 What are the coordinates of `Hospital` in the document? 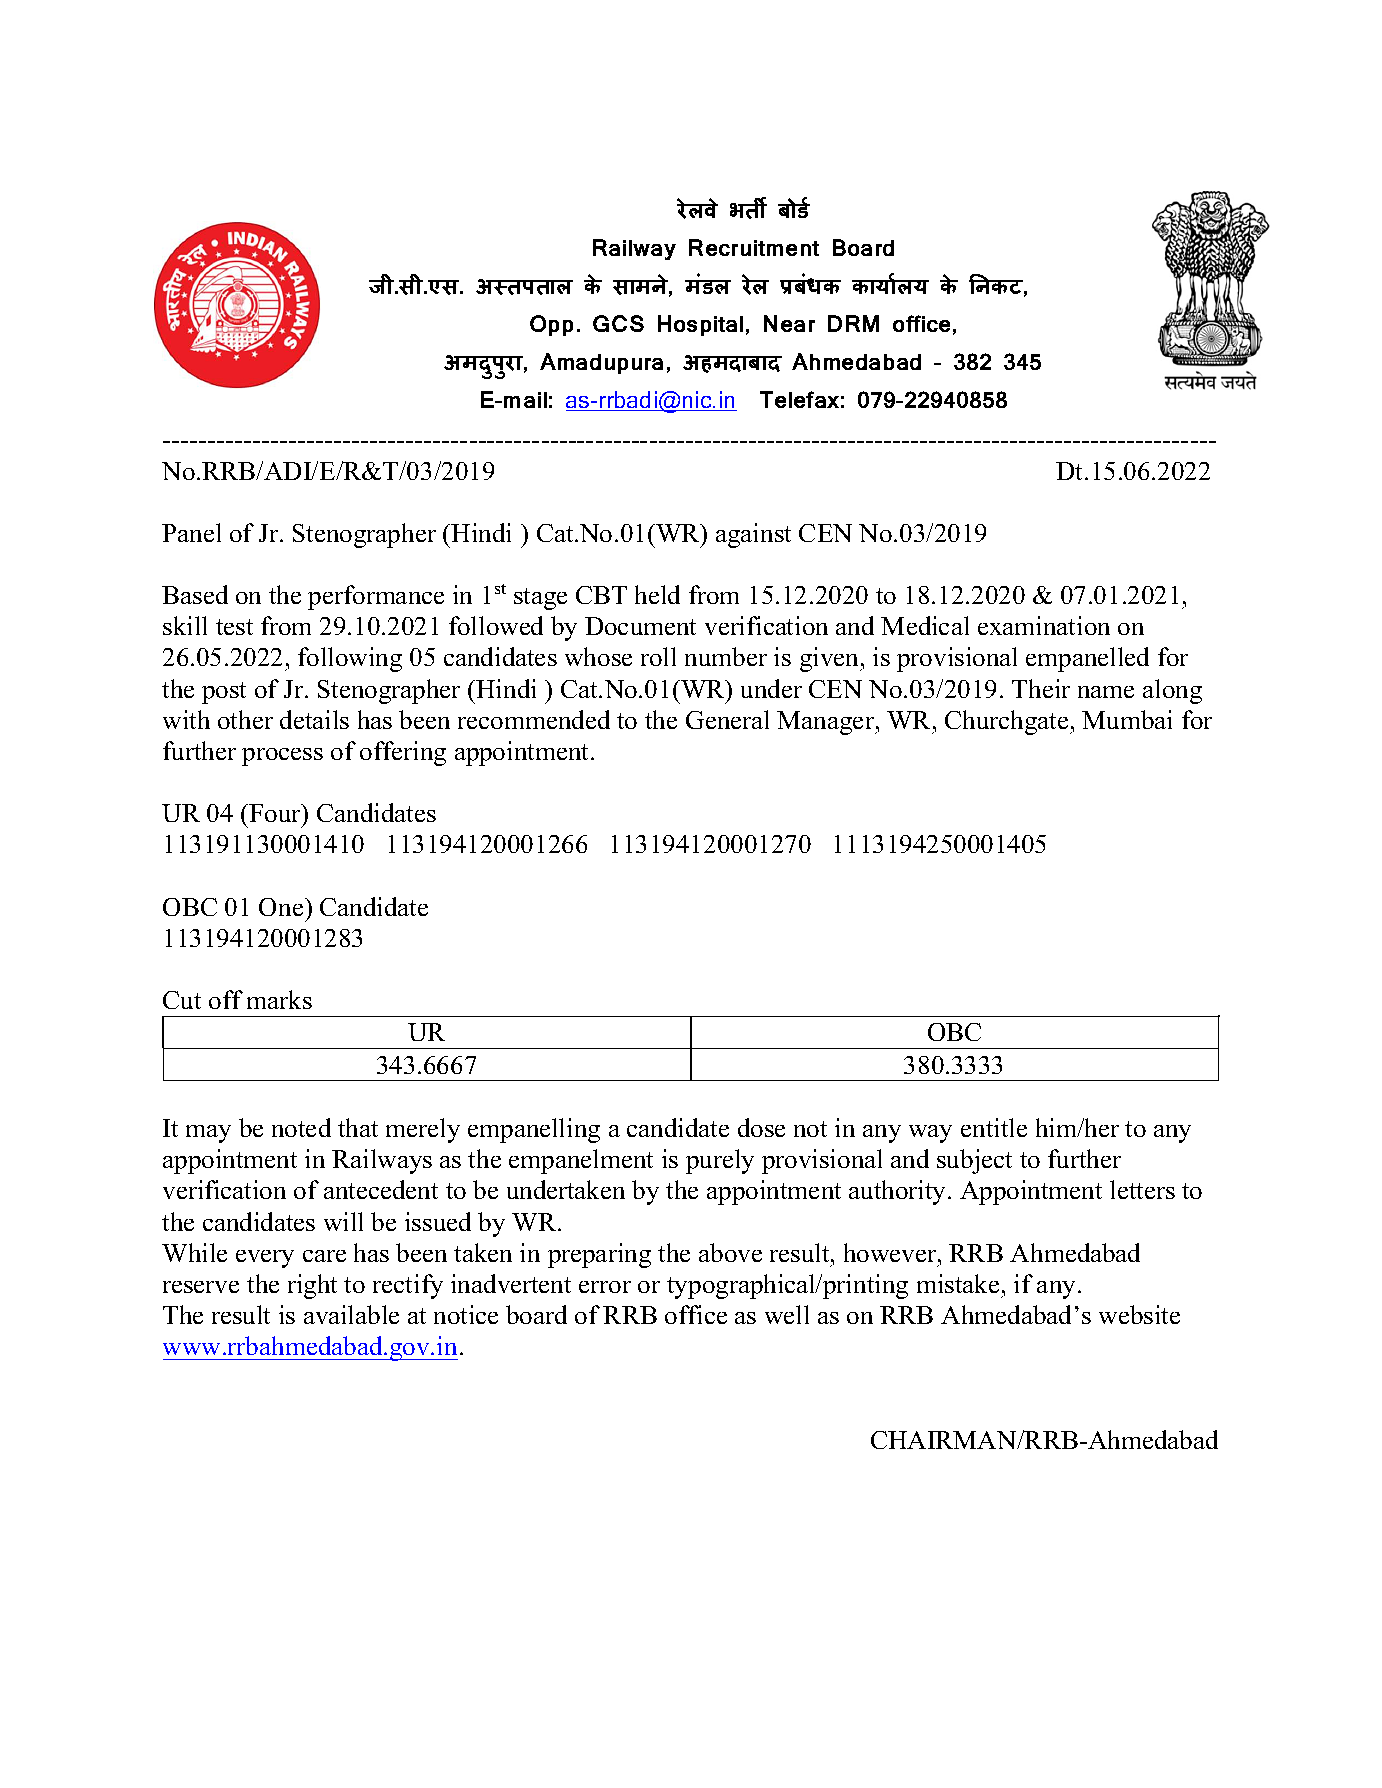 It's located at (700, 325).
